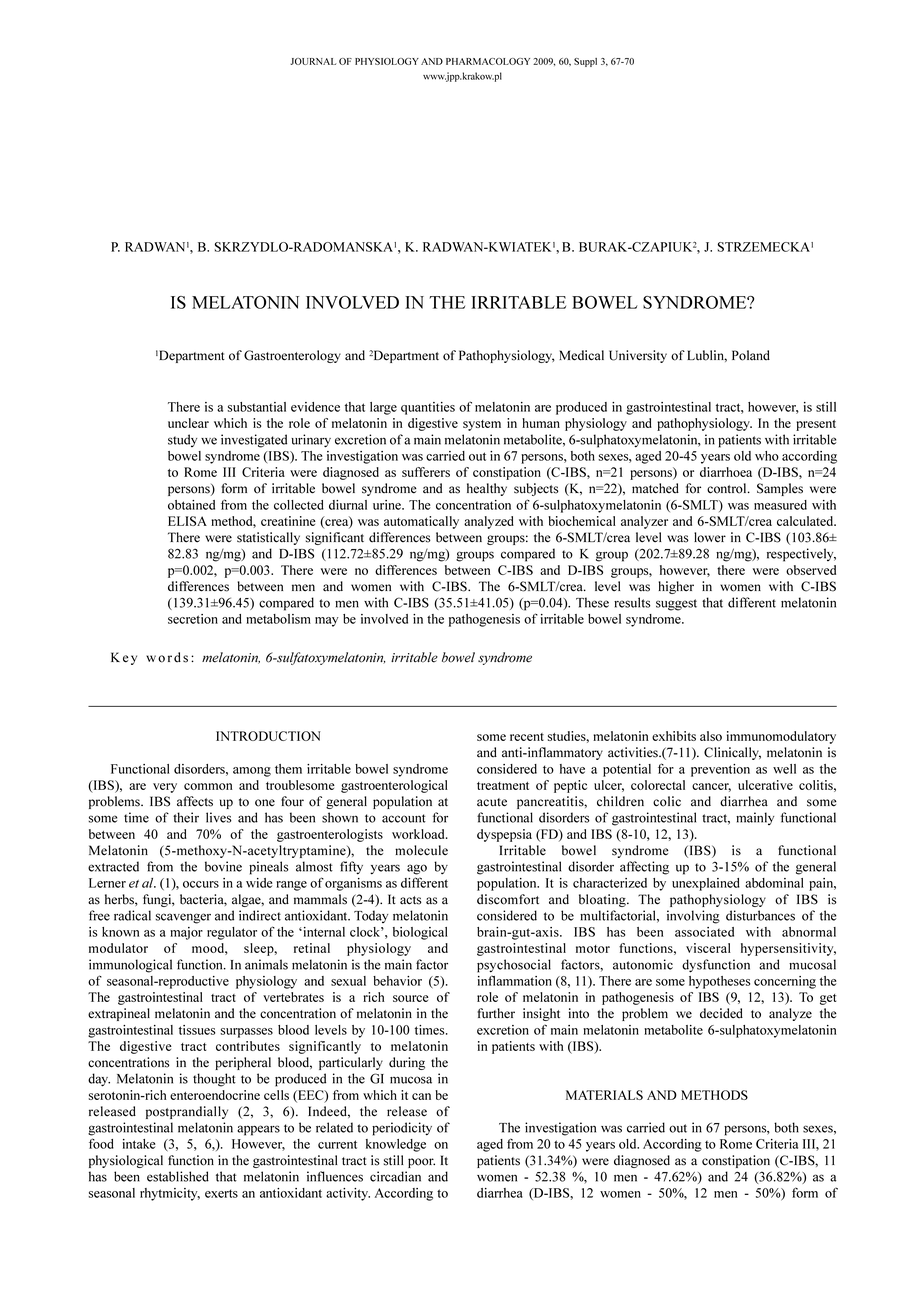  I want to click on PHARMACOLOGY, so click(488, 61).
